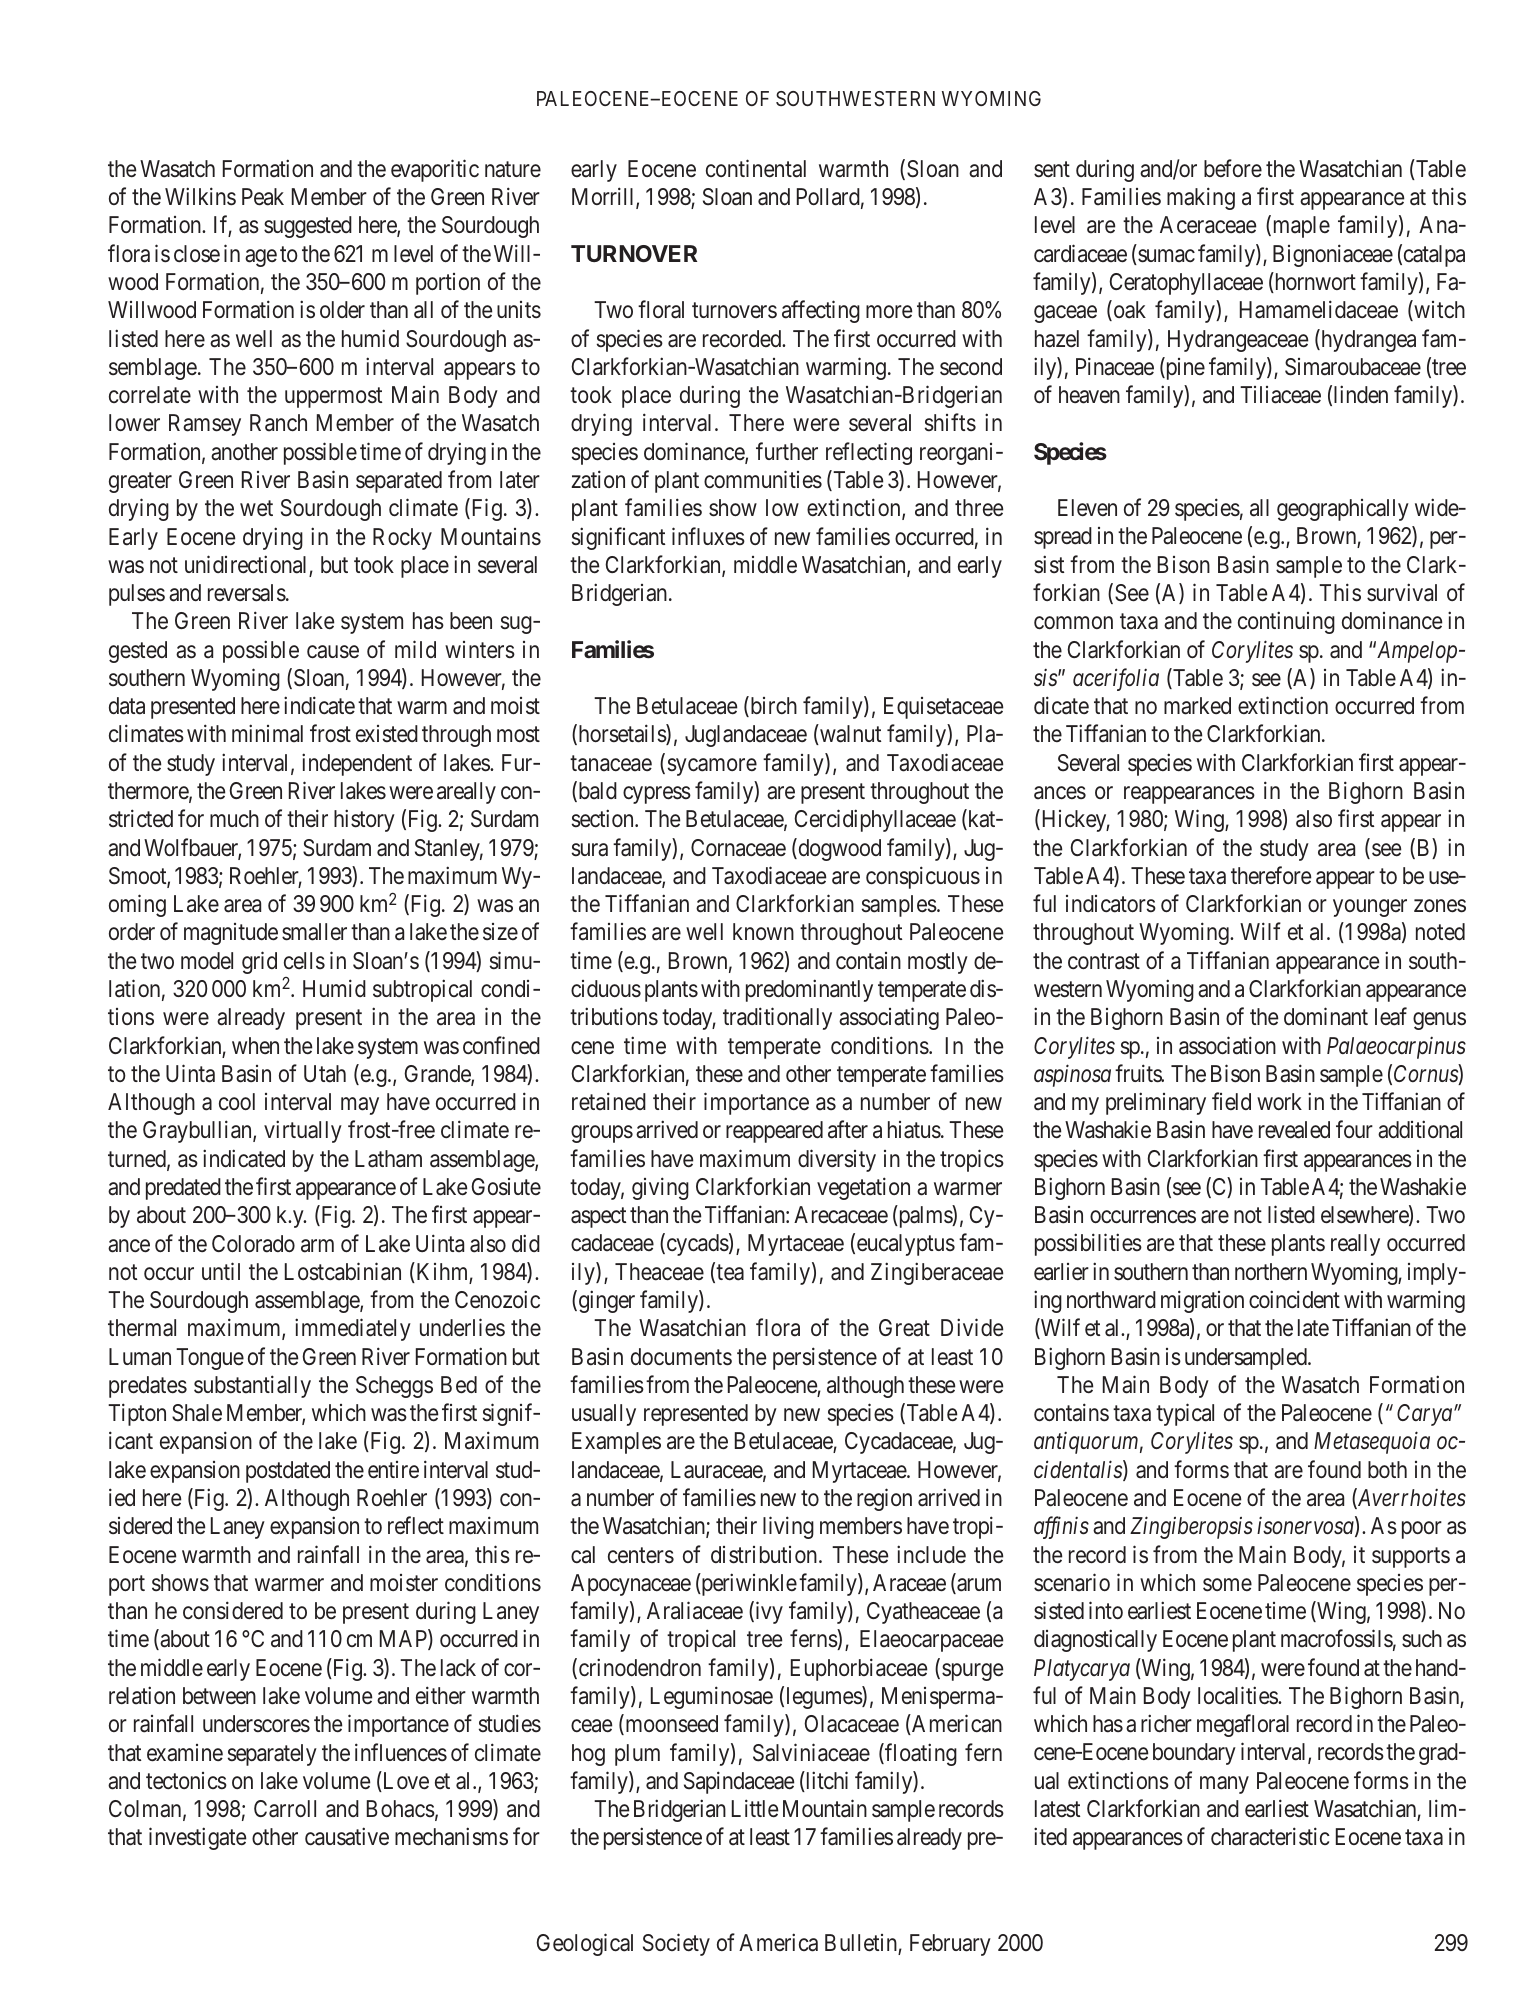 Image resolution: width=1527 pixels, height=2013 pixels. I want to click on some, so click(1227, 1585).
